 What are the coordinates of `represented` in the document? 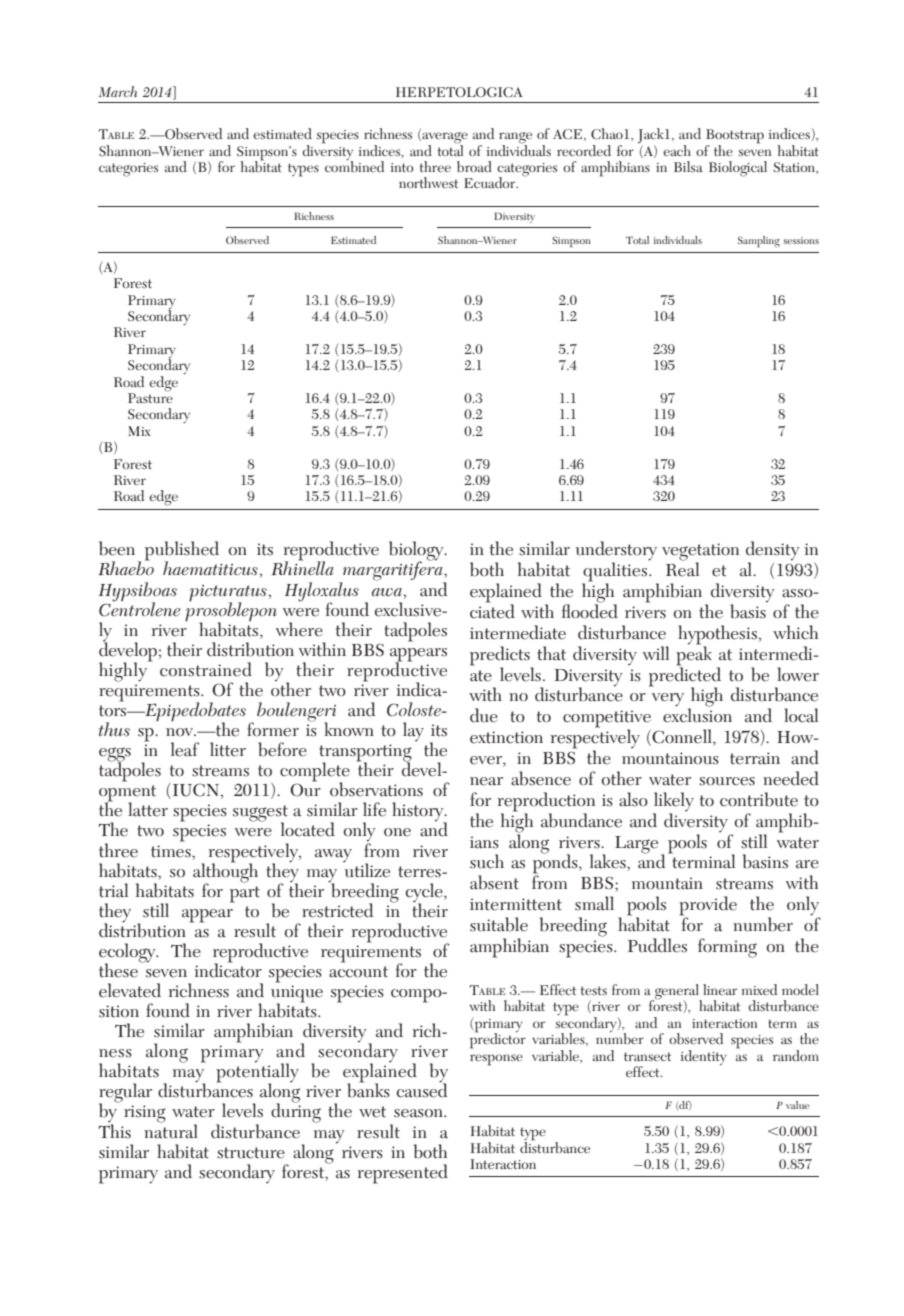 It's located at (403, 1174).
